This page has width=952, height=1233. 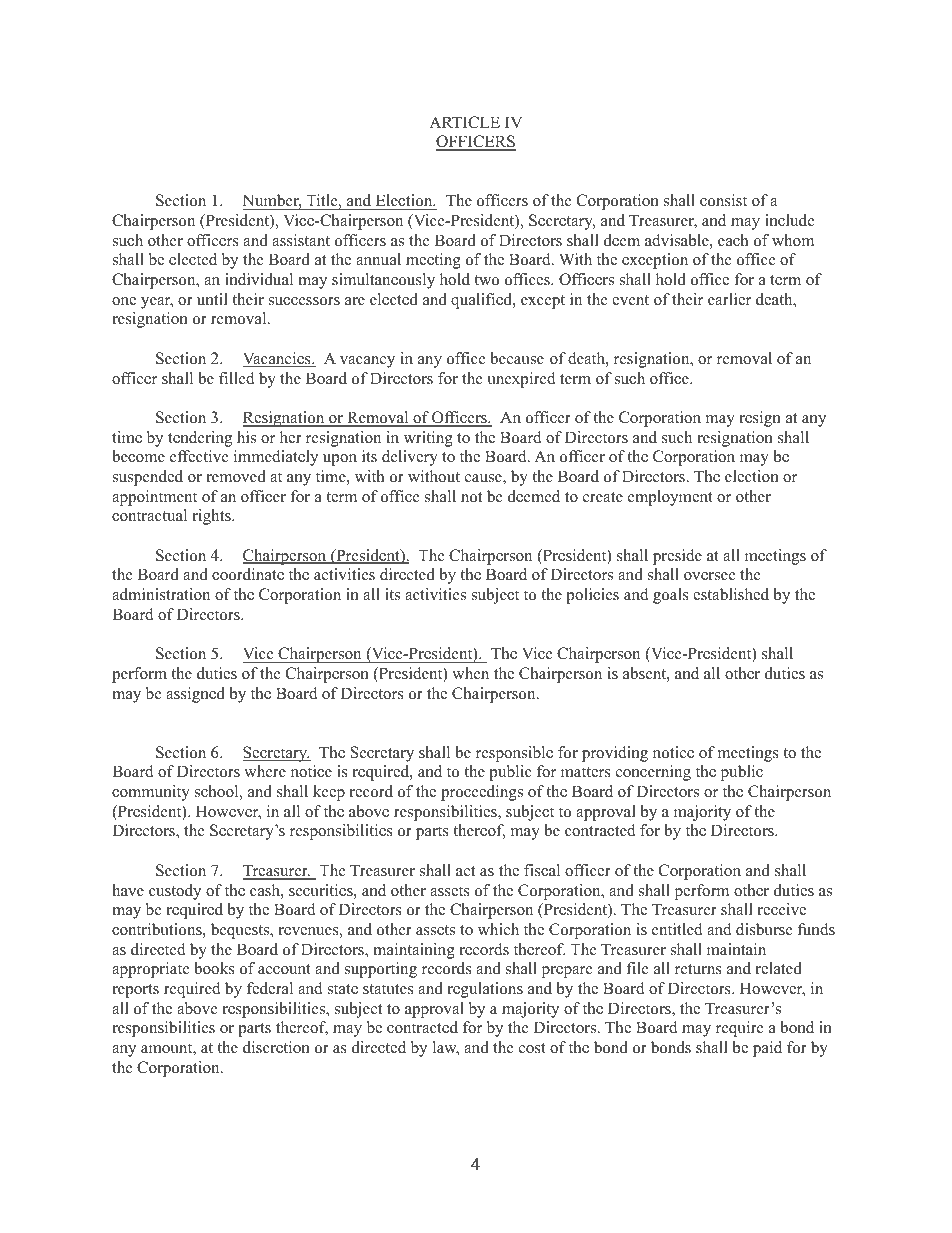 What do you see at coordinates (723, 200) in the page?
I see `consist` at bounding box center [723, 200].
